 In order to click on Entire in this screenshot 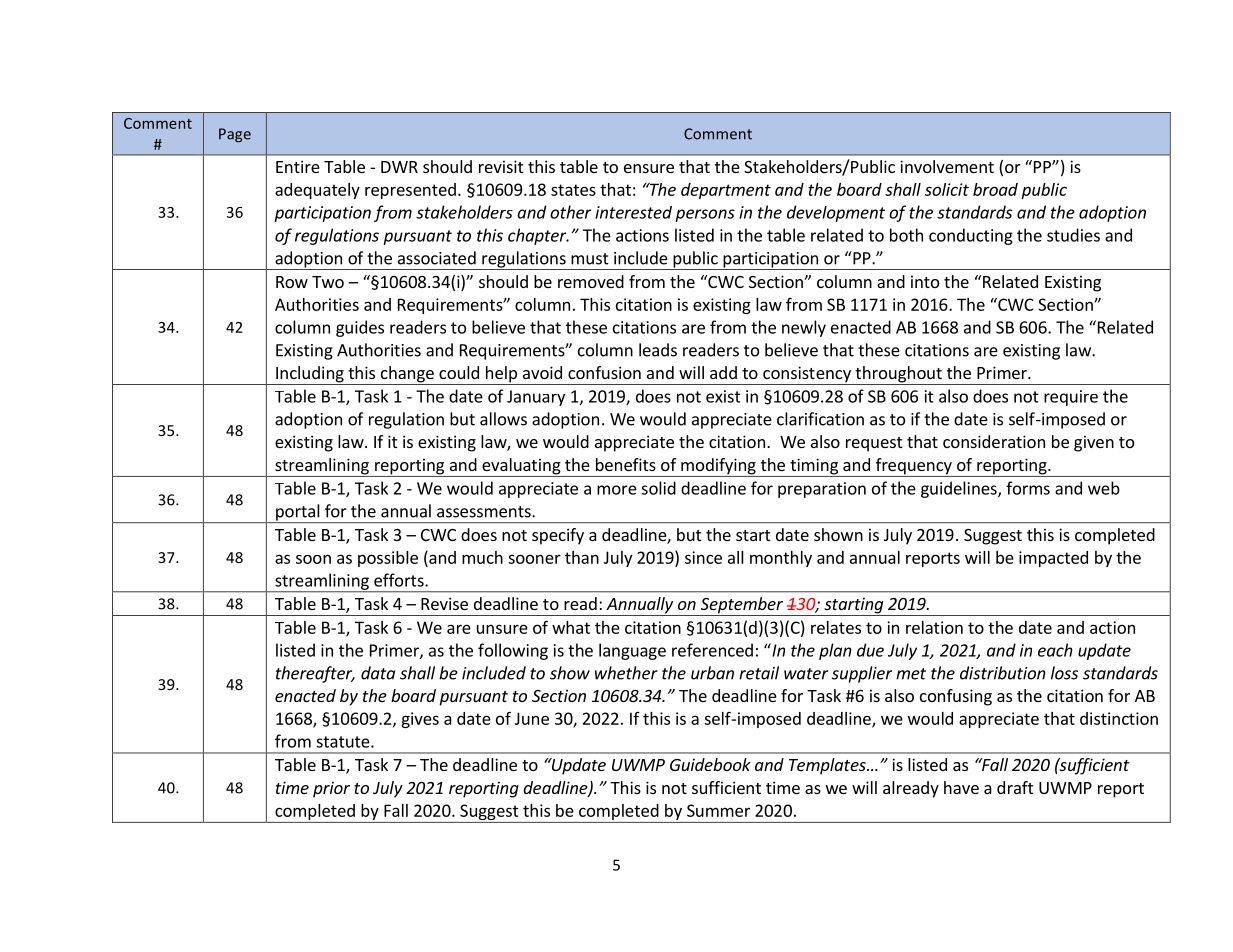, I will do `click(298, 166)`.
